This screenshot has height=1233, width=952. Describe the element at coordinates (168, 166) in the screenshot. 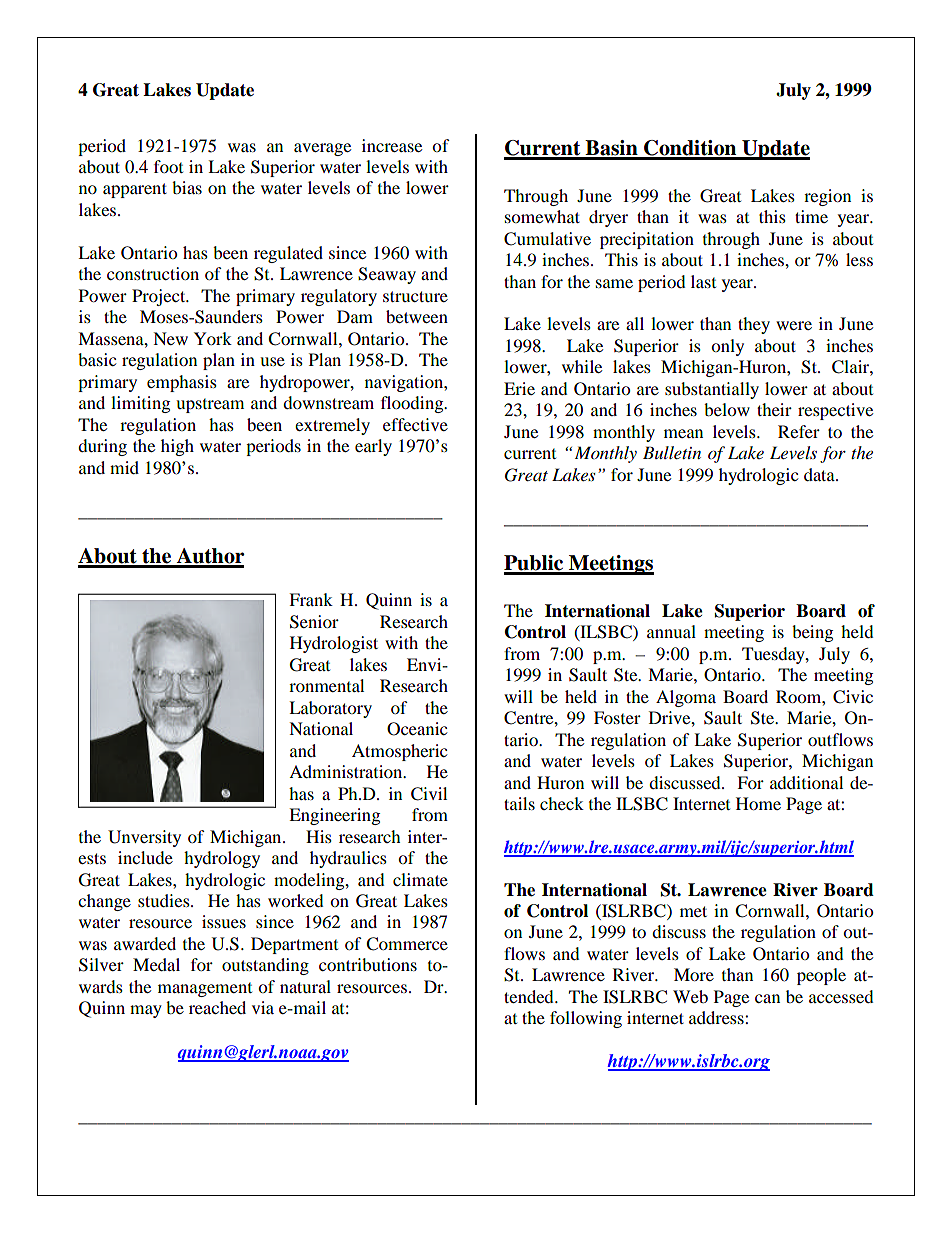

I see `foot` at that location.
